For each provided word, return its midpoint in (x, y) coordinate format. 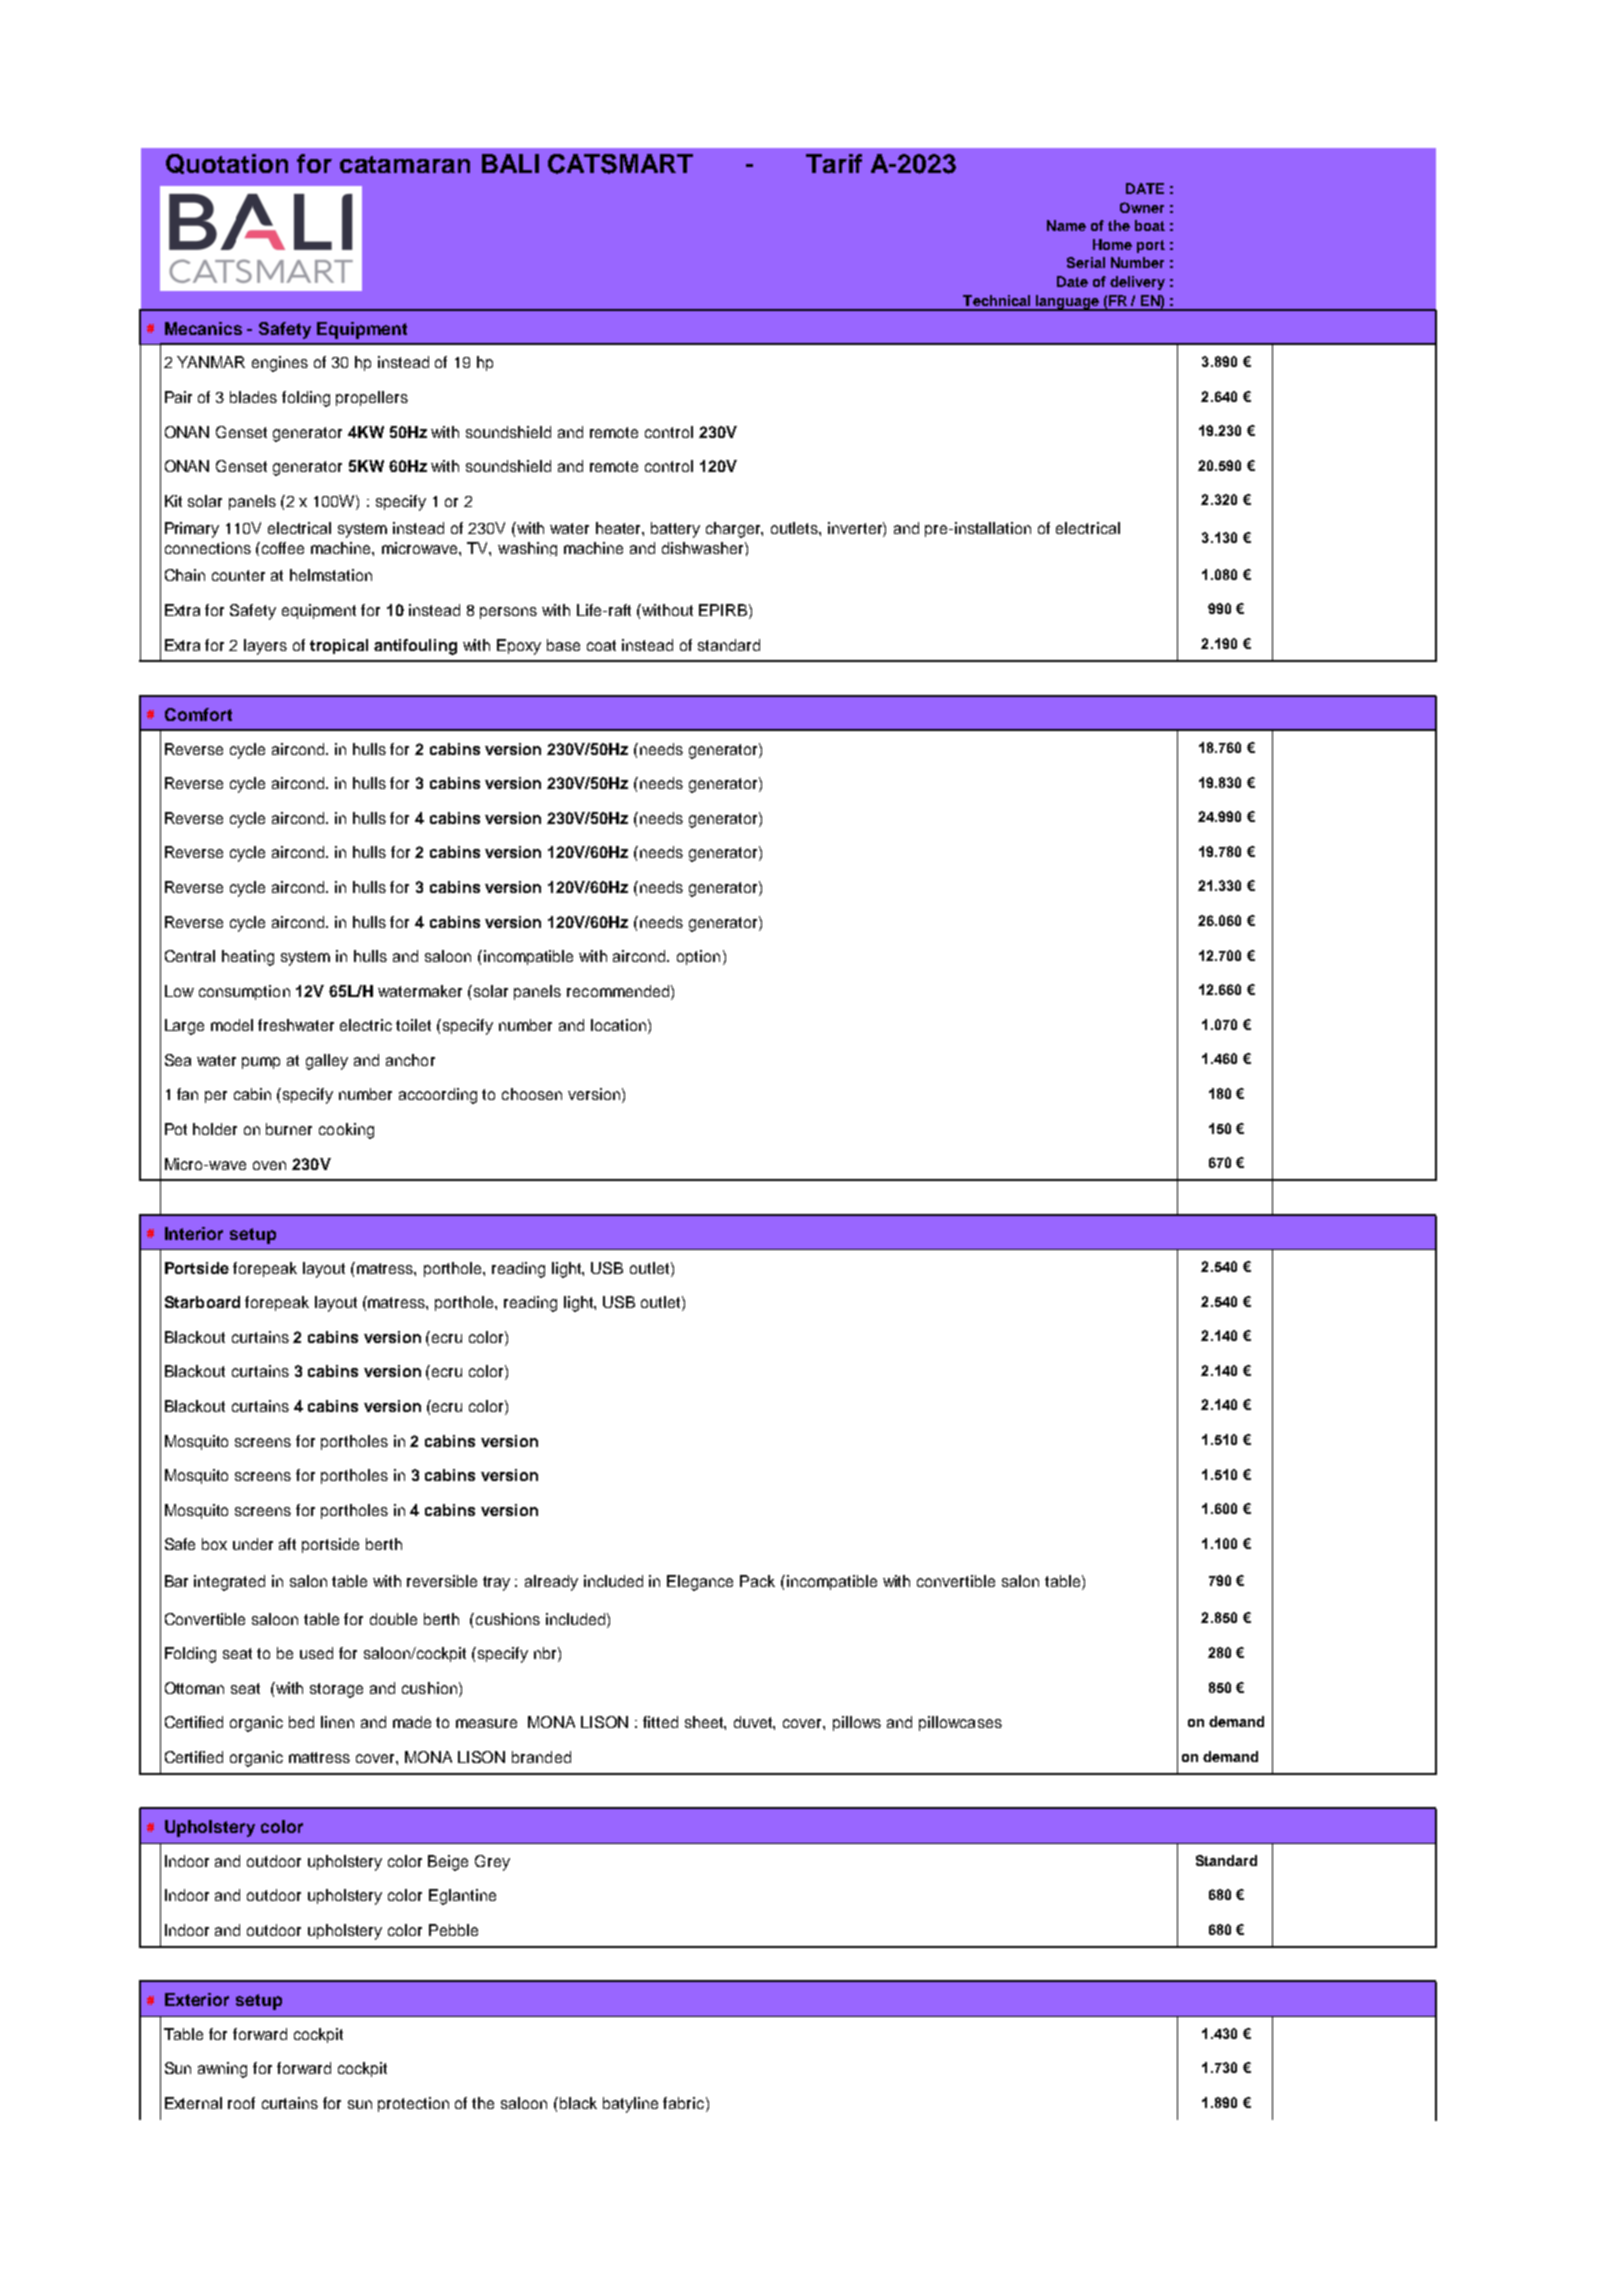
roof (241, 2103)
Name (1066, 225)
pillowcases (960, 1723)
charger (734, 530)
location (618, 1025)
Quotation (227, 164)
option (698, 957)
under (253, 1544)
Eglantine (462, 1897)
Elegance (700, 1583)
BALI (510, 163)
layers (265, 647)
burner (289, 1129)
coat (601, 645)
